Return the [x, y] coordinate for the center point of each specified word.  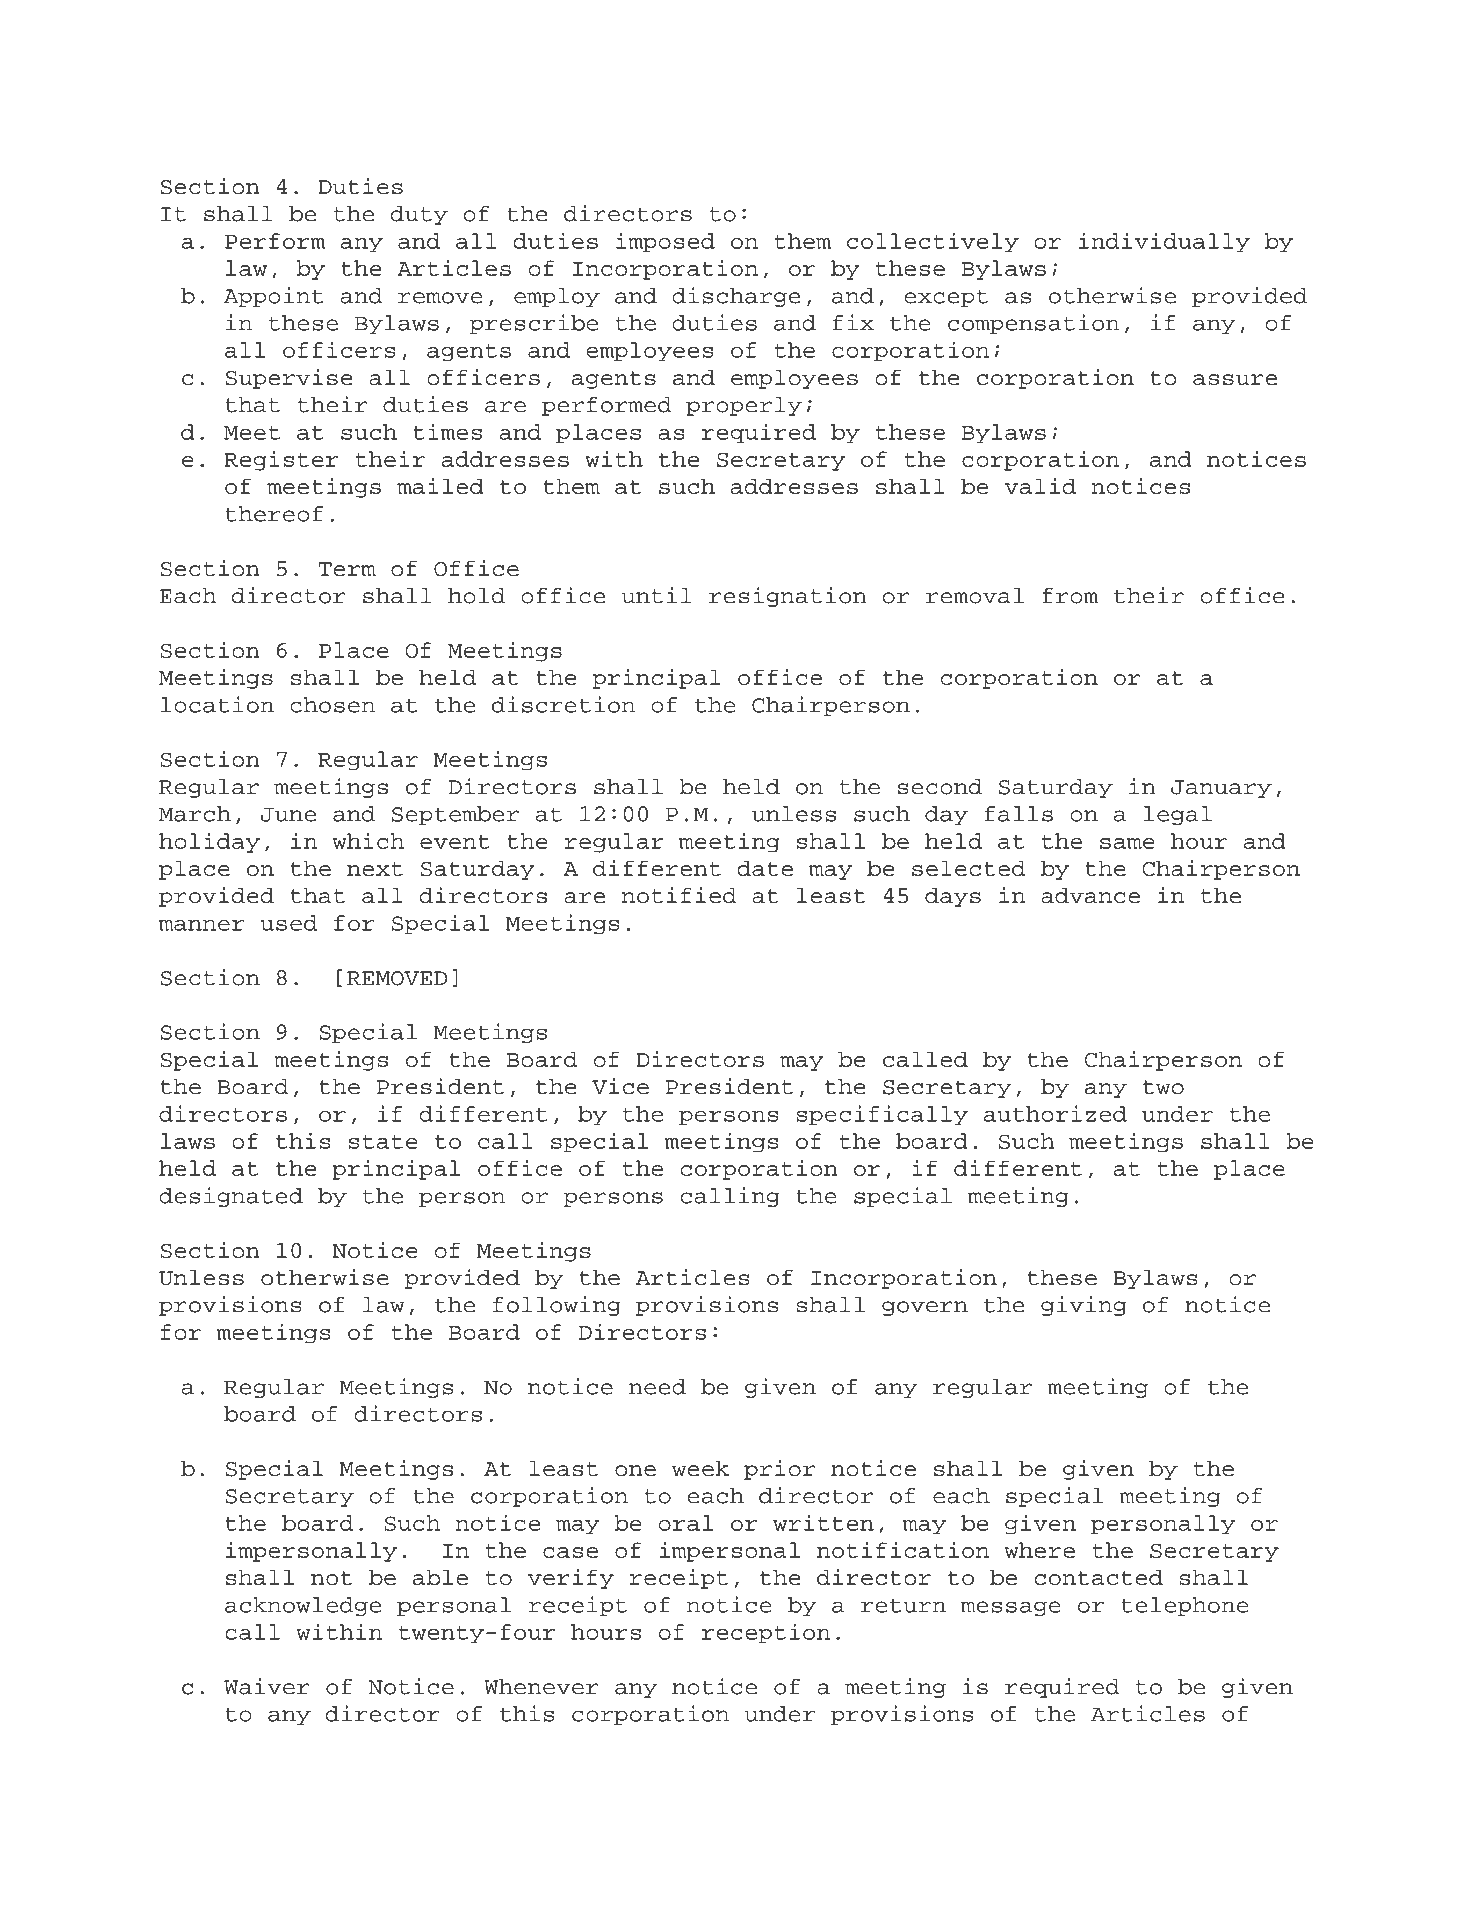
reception [766, 1633]
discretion [563, 704]
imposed [665, 242]
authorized [1055, 1113]
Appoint [273, 297]
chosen [332, 705]
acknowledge [303, 1606]
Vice [620, 1086]
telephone [1185, 1606]
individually [1164, 242]
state [383, 1142]
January [1221, 789]
